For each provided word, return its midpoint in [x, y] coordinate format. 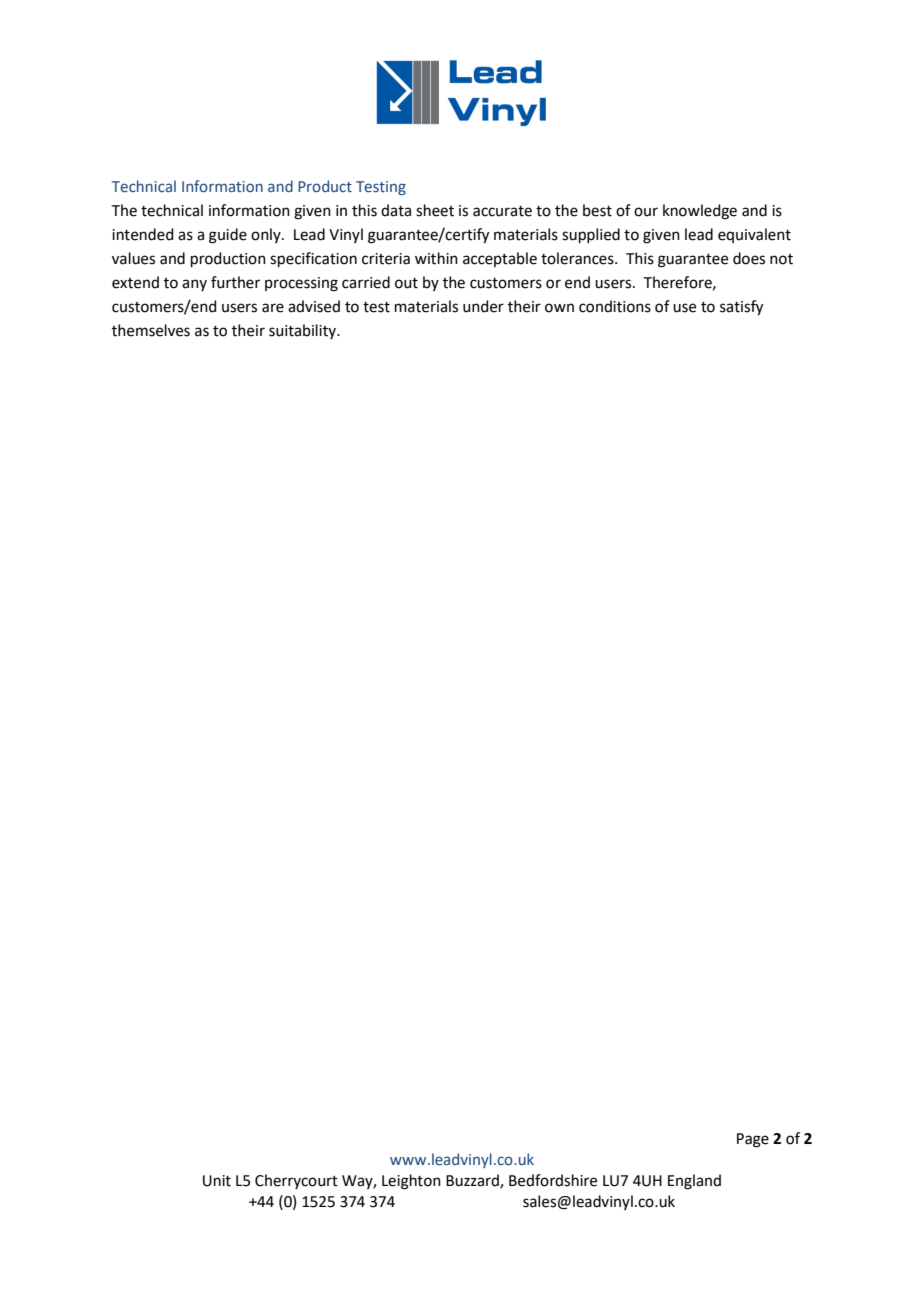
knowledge [700, 212]
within [436, 258]
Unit [217, 1181]
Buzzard [473, 1181]
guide [228, 236]
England [694, 1182]
